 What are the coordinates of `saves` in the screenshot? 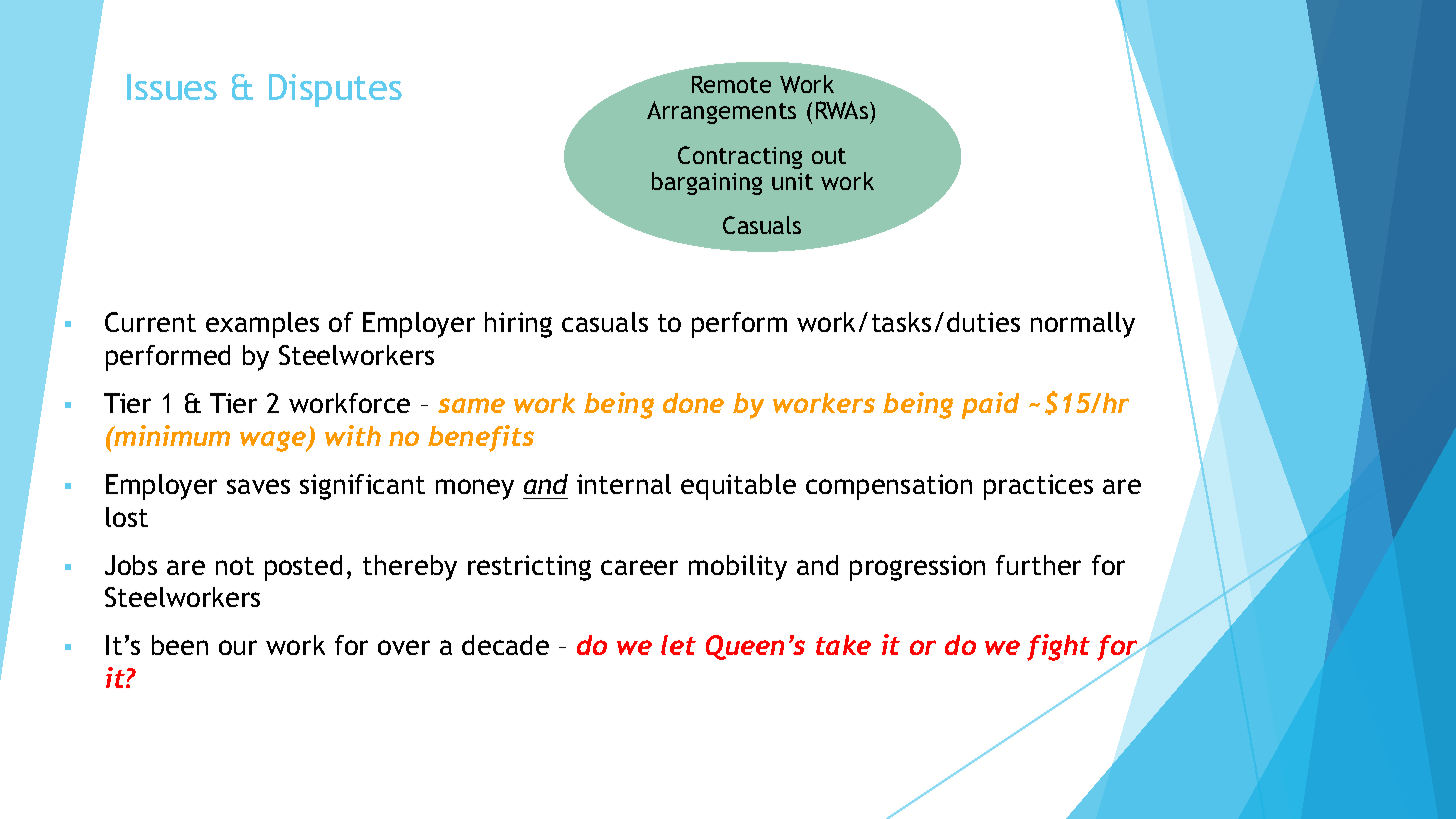 It's located at (258, 486).
